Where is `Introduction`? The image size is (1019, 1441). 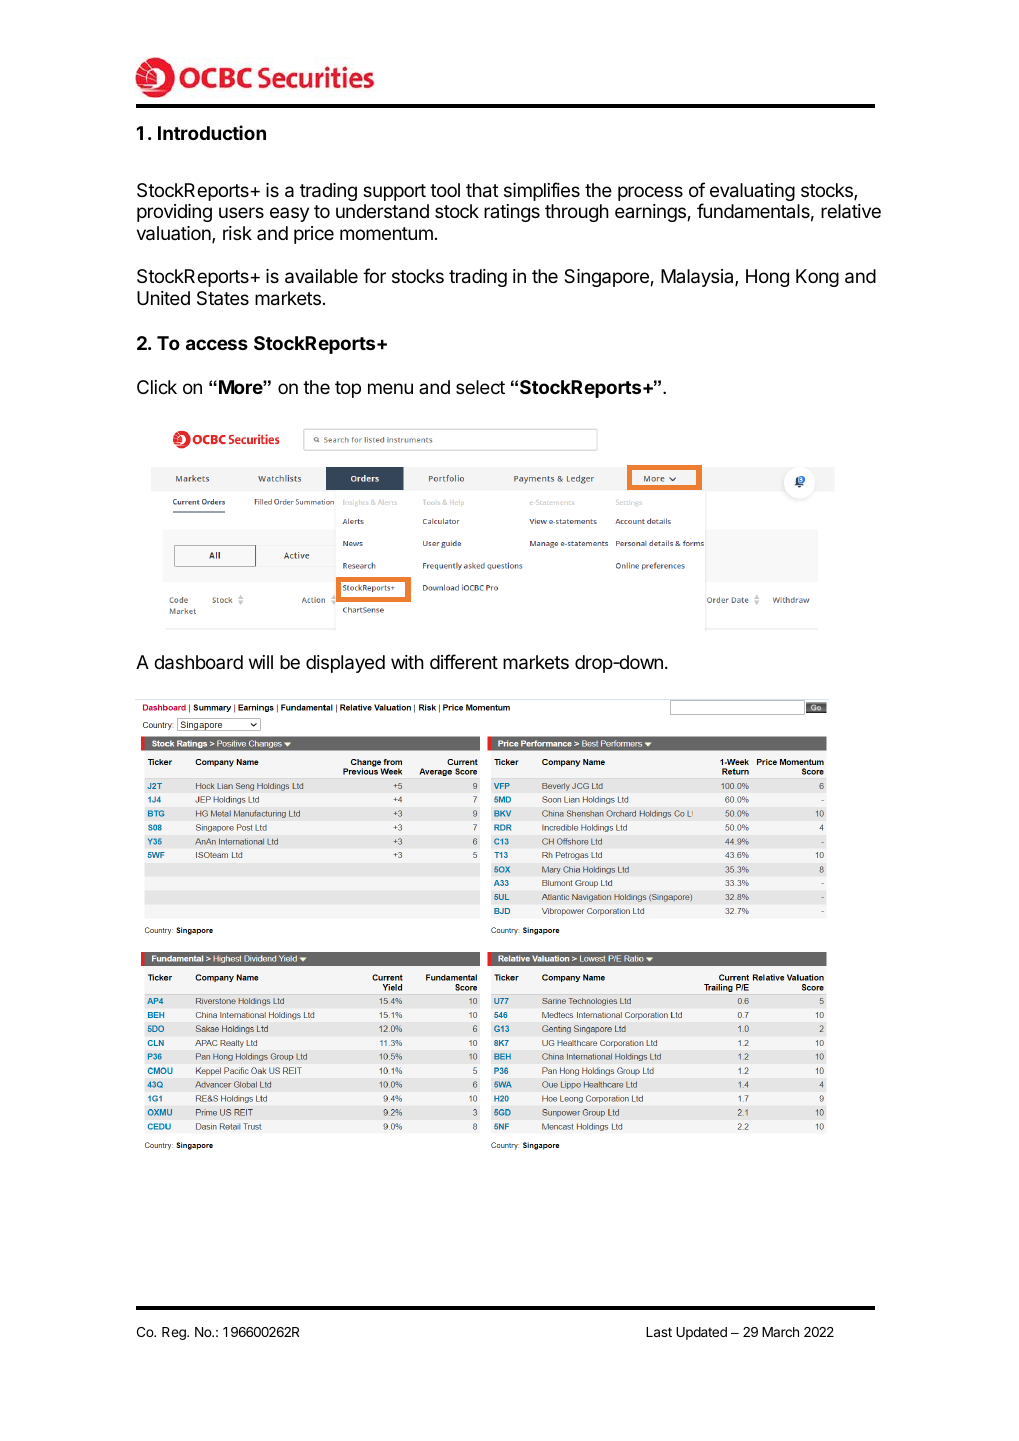
Introduction is located at coordinates (212, 132).
